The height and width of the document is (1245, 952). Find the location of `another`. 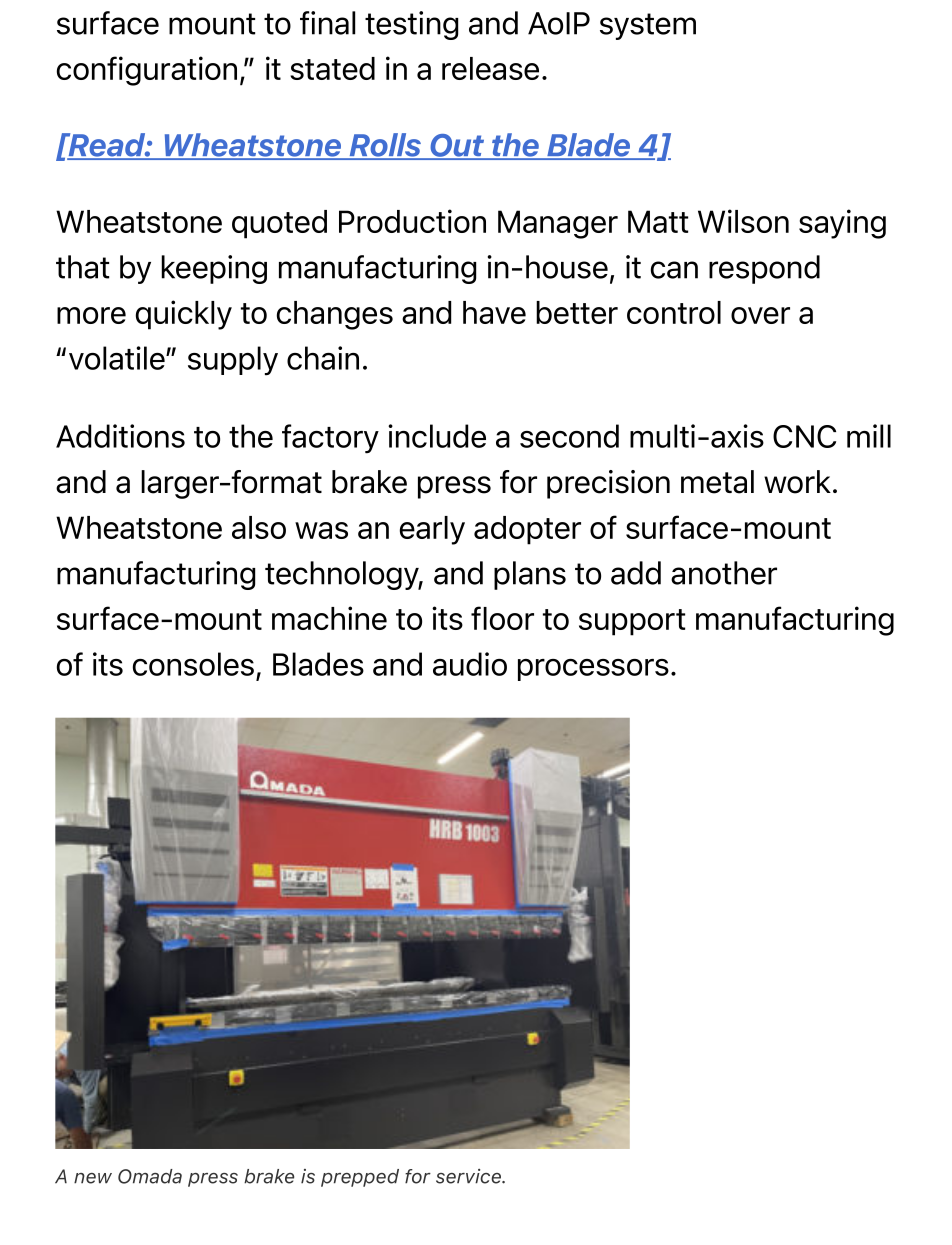

another is located at coordinates (724, 573).
